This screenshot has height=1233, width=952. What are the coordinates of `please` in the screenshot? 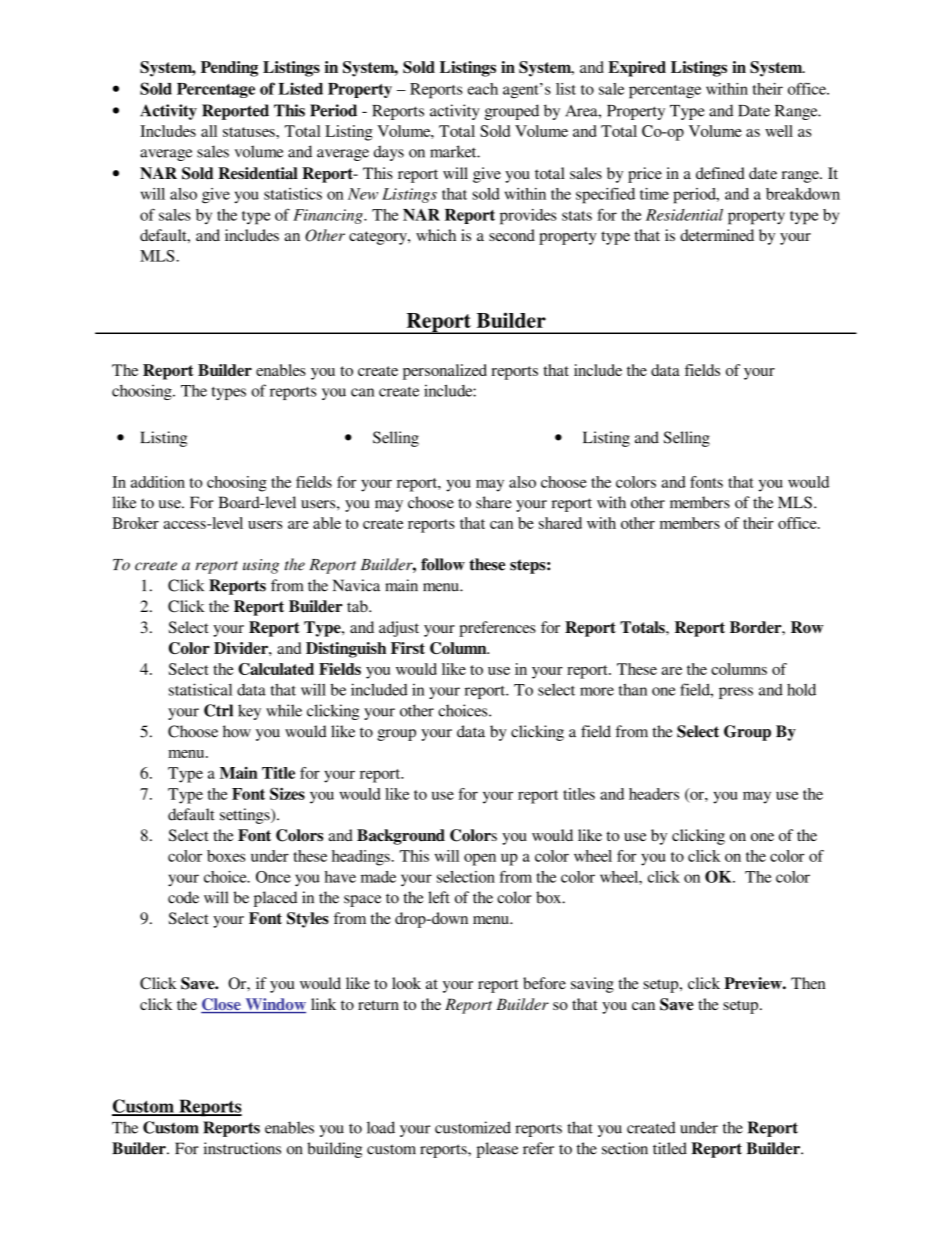 It's located at (497, 1150).
